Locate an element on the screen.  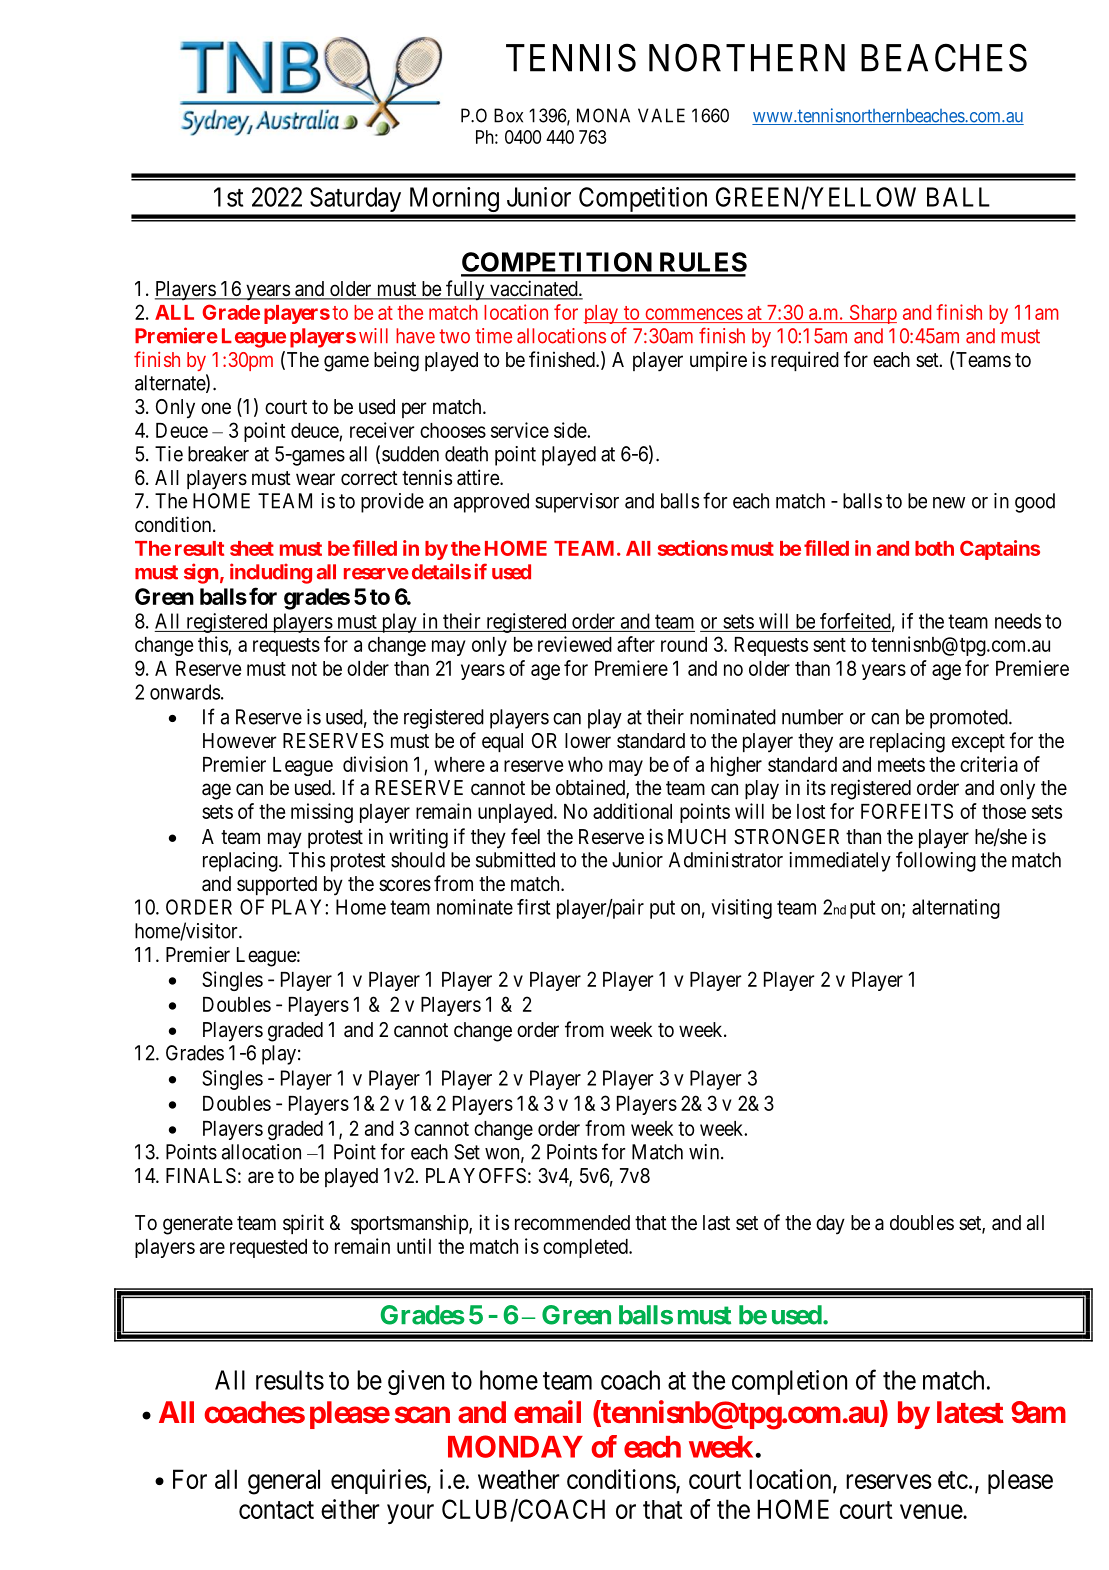
general is located at coordinates (284, 1482).
